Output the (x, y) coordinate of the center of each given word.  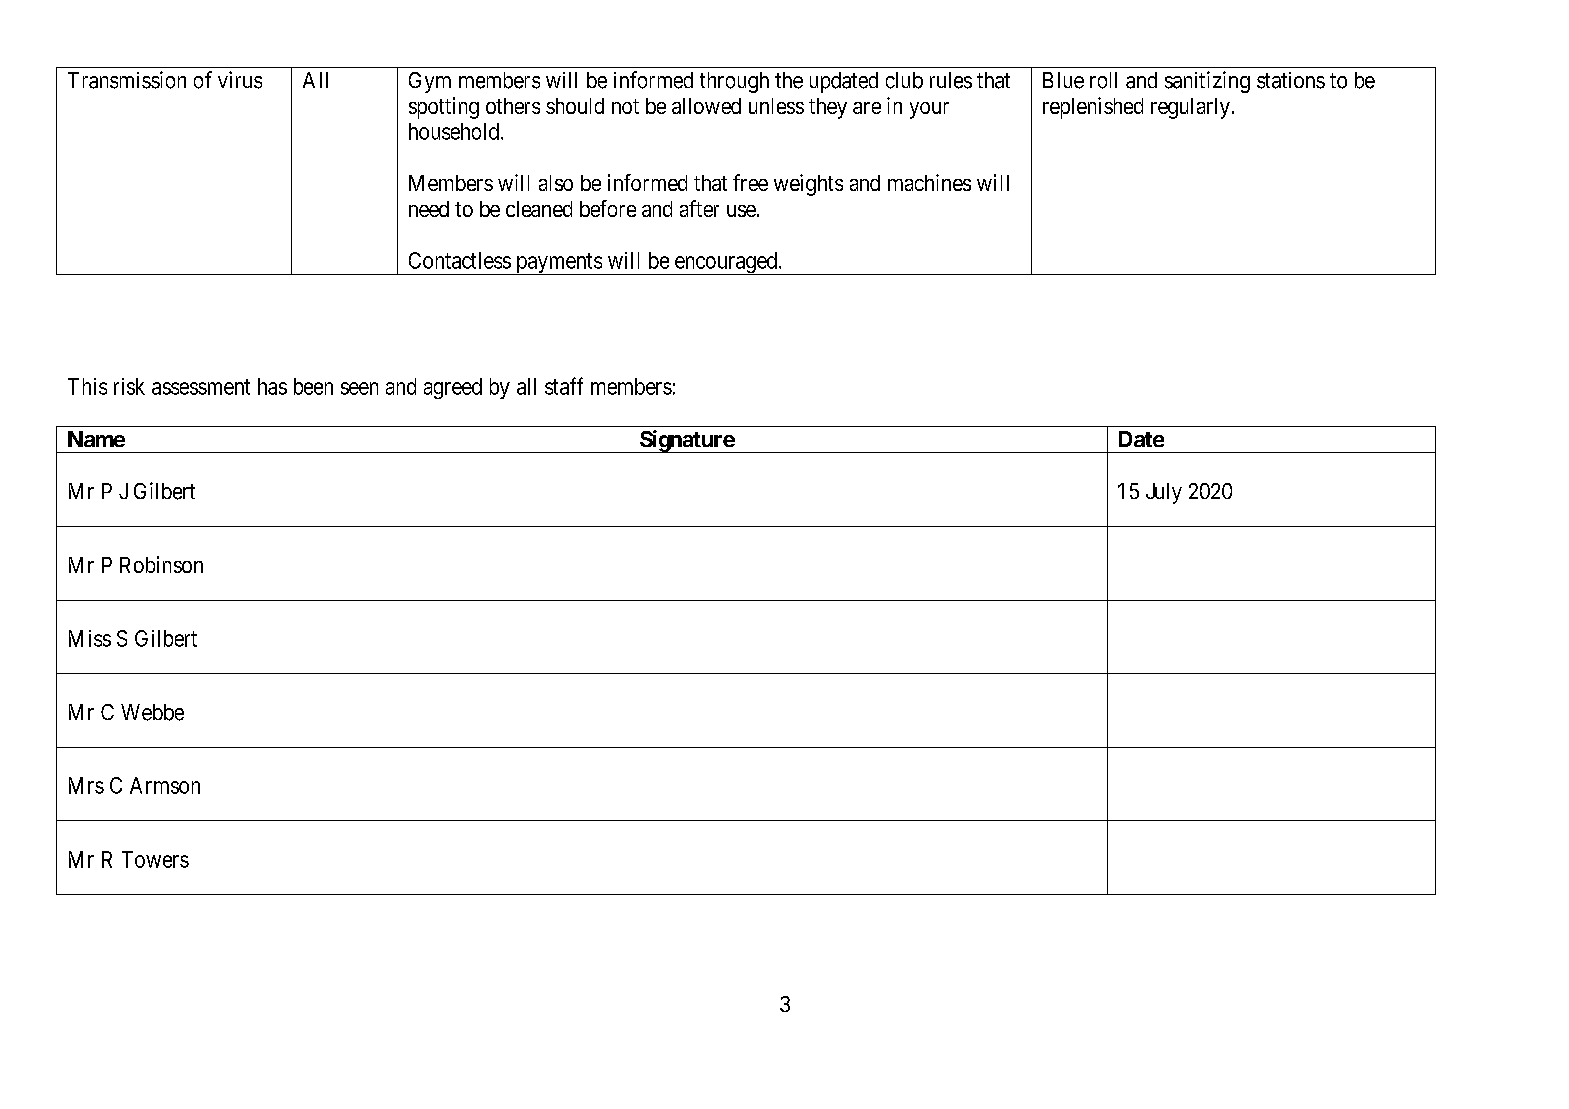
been (313, 386)
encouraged (725, 263)
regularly (1190, 108)
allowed (706, 106)
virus (240, 80)
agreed (453, 388)
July (1164, 493)
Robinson (161, 564)
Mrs (86, 785)
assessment (201, 387)
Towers (155, 859)
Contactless (460, 260)
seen (359, 388)
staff (564, 386)
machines (929, 182)
